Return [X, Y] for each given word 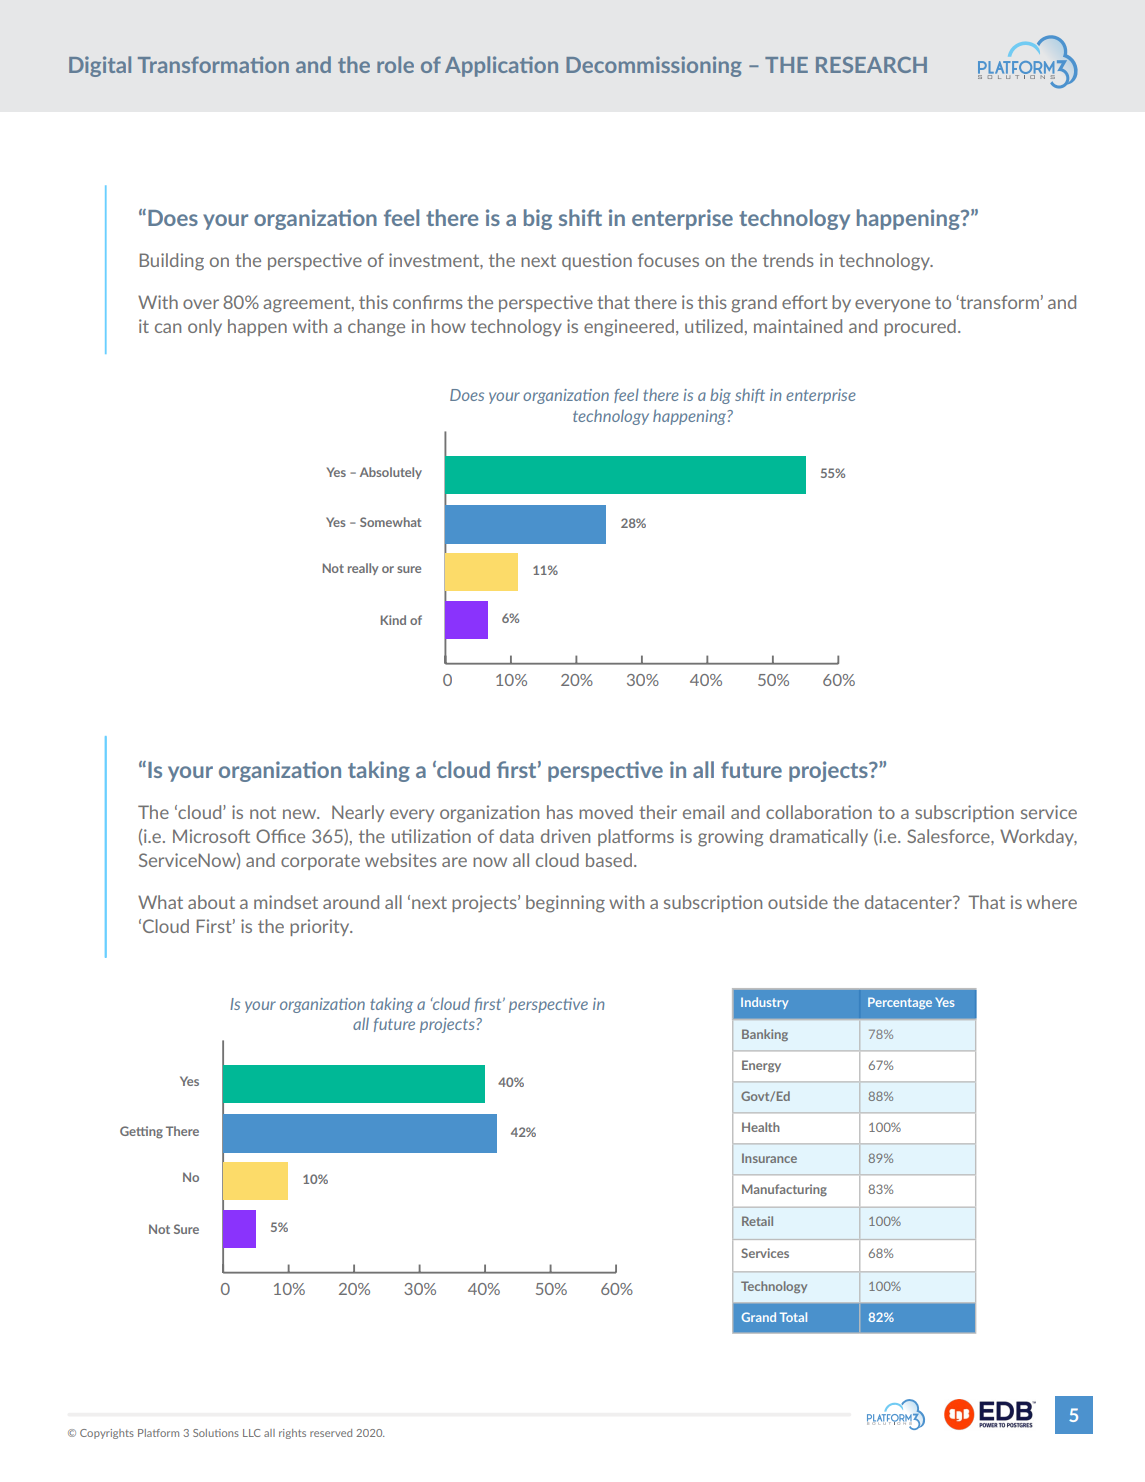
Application [501, 66]
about [211, 902]
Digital [100, 66]
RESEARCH [871, 65]
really [363, 569]
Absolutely [391, 473]
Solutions [216, 1433]
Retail [757, 1221]
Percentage [900, 1003]
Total [793, 1317]
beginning [565, 904]
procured [920, 327]
